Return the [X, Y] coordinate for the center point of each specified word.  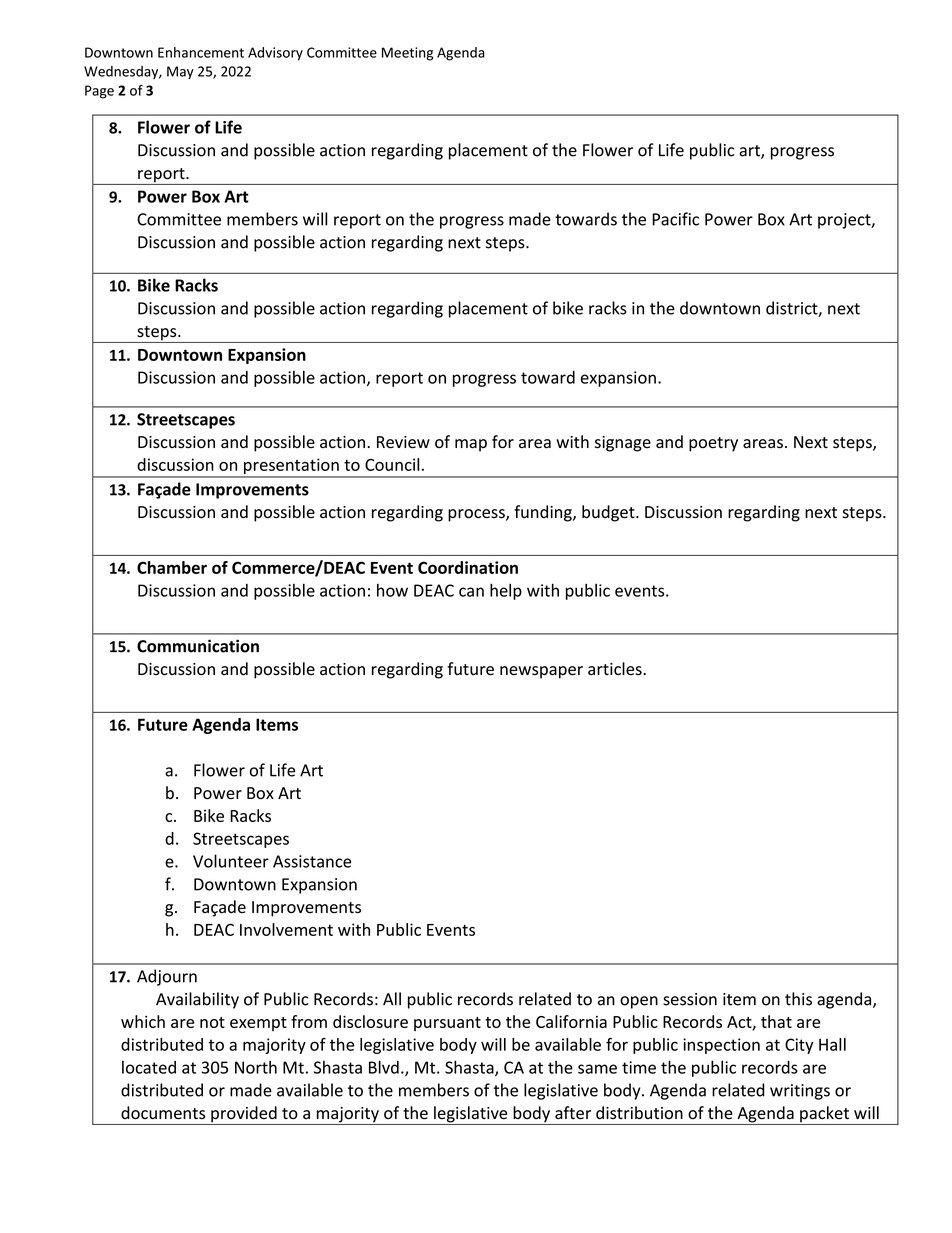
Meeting [407, 54]
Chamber [172, 567]
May [180, 72]
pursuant [447, 1024]
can [471, 592]
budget [609, 513]
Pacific [675, 219]
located [149, 1067]
